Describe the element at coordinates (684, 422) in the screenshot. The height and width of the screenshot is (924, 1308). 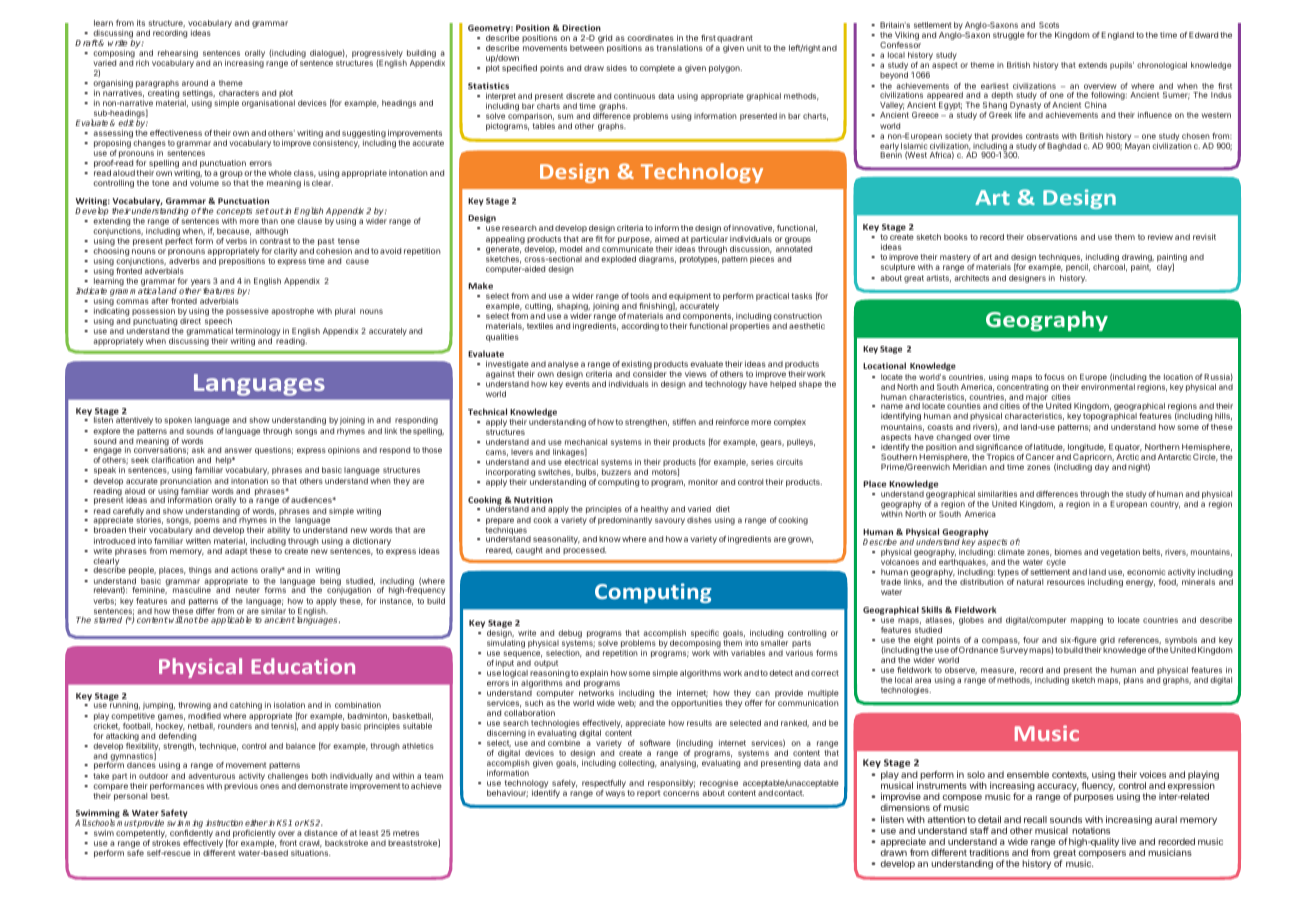
I see `stiffen` at that location.
